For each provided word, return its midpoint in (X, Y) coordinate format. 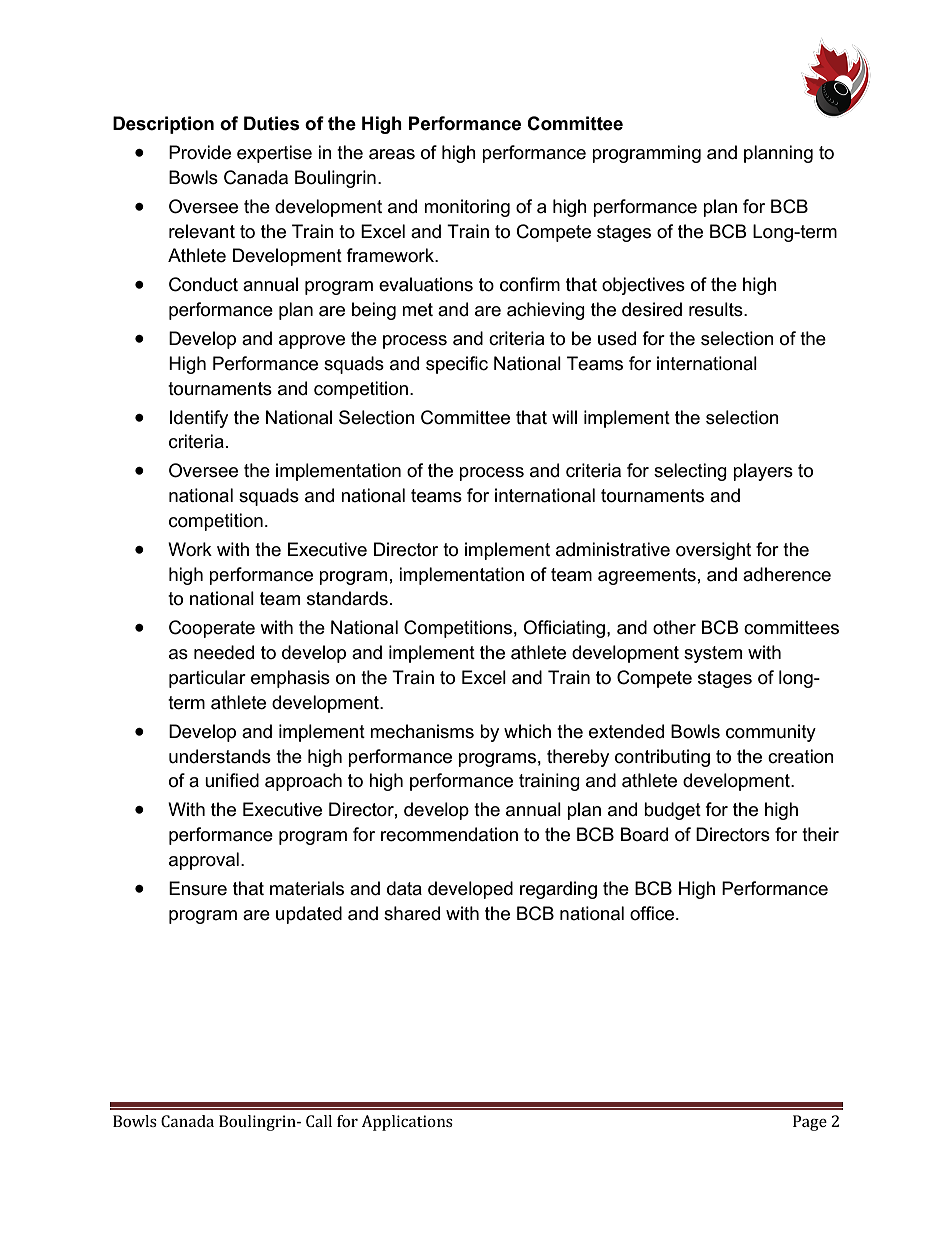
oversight (713, 551)
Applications (407, 1123)
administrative (613, 549)
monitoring (467, 208)
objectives (643, 286)
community (771, 733)
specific (457, 365)
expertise (274, 154)
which (527, 731)
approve (312, 342)
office (653, 913)
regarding (558, 890)
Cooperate (212, 629)
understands (220, 756)
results (717, 309)
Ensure (198, 888)
